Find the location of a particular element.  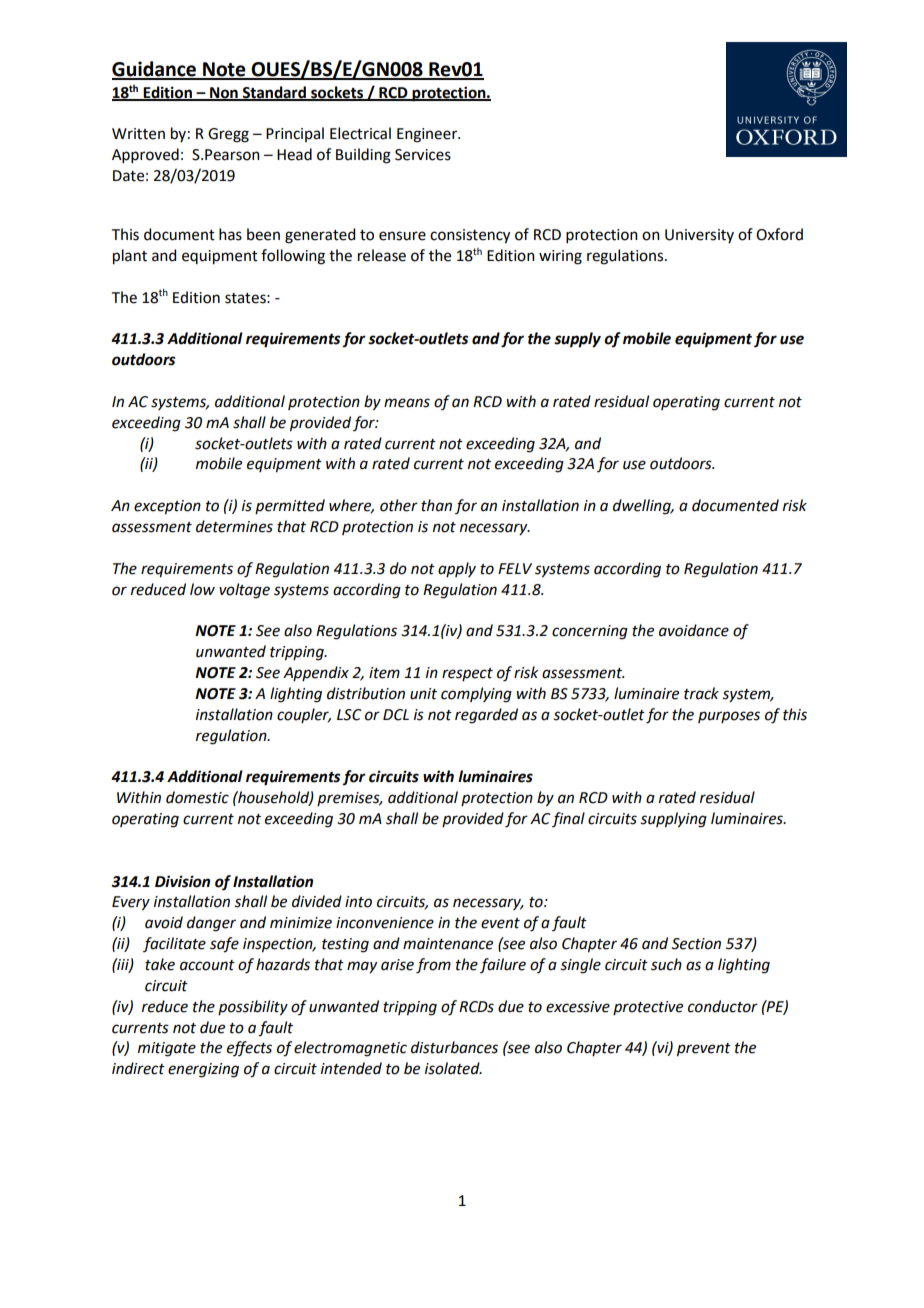

University is located at coordinates (699, 236).
